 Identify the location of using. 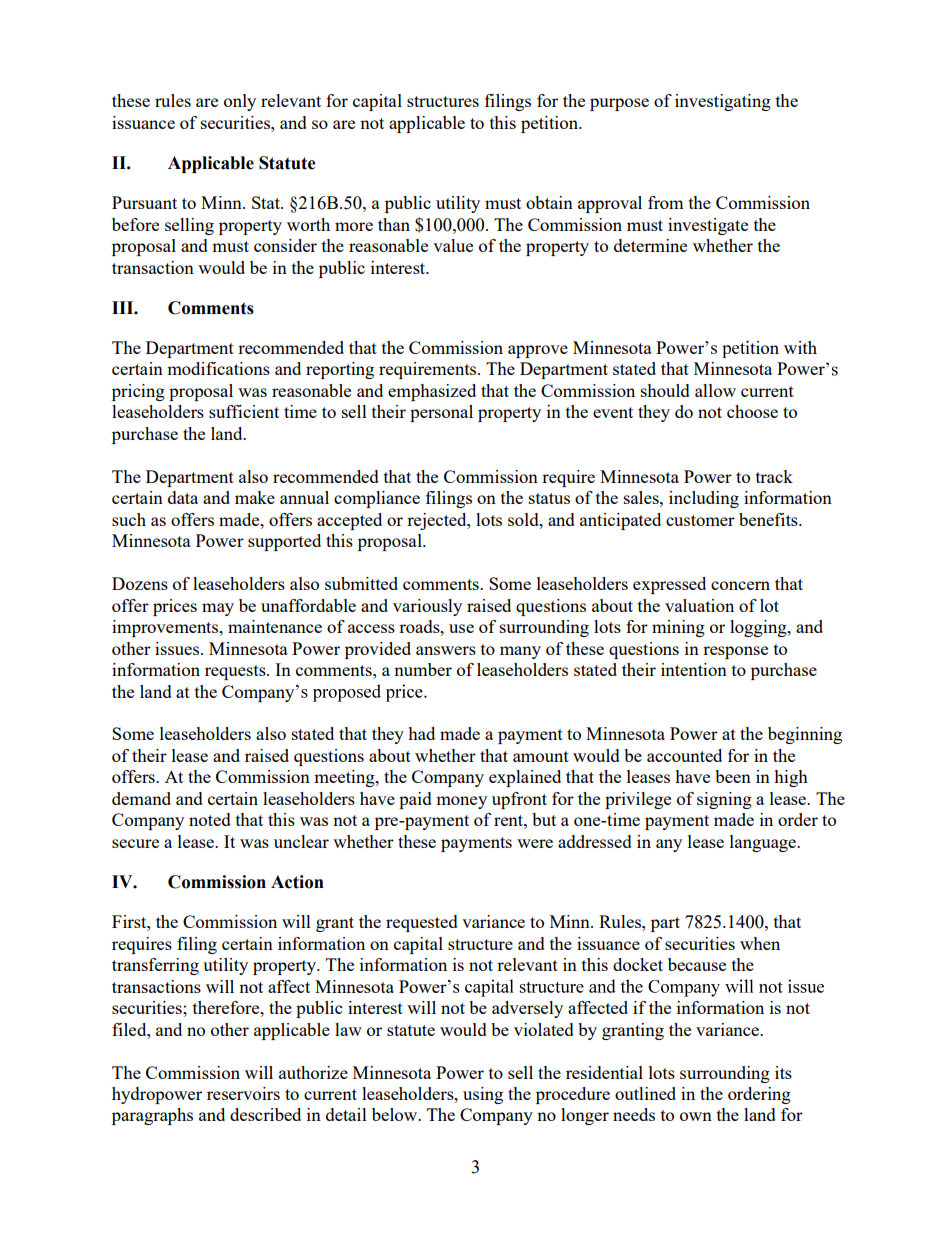
(483, 1095).
